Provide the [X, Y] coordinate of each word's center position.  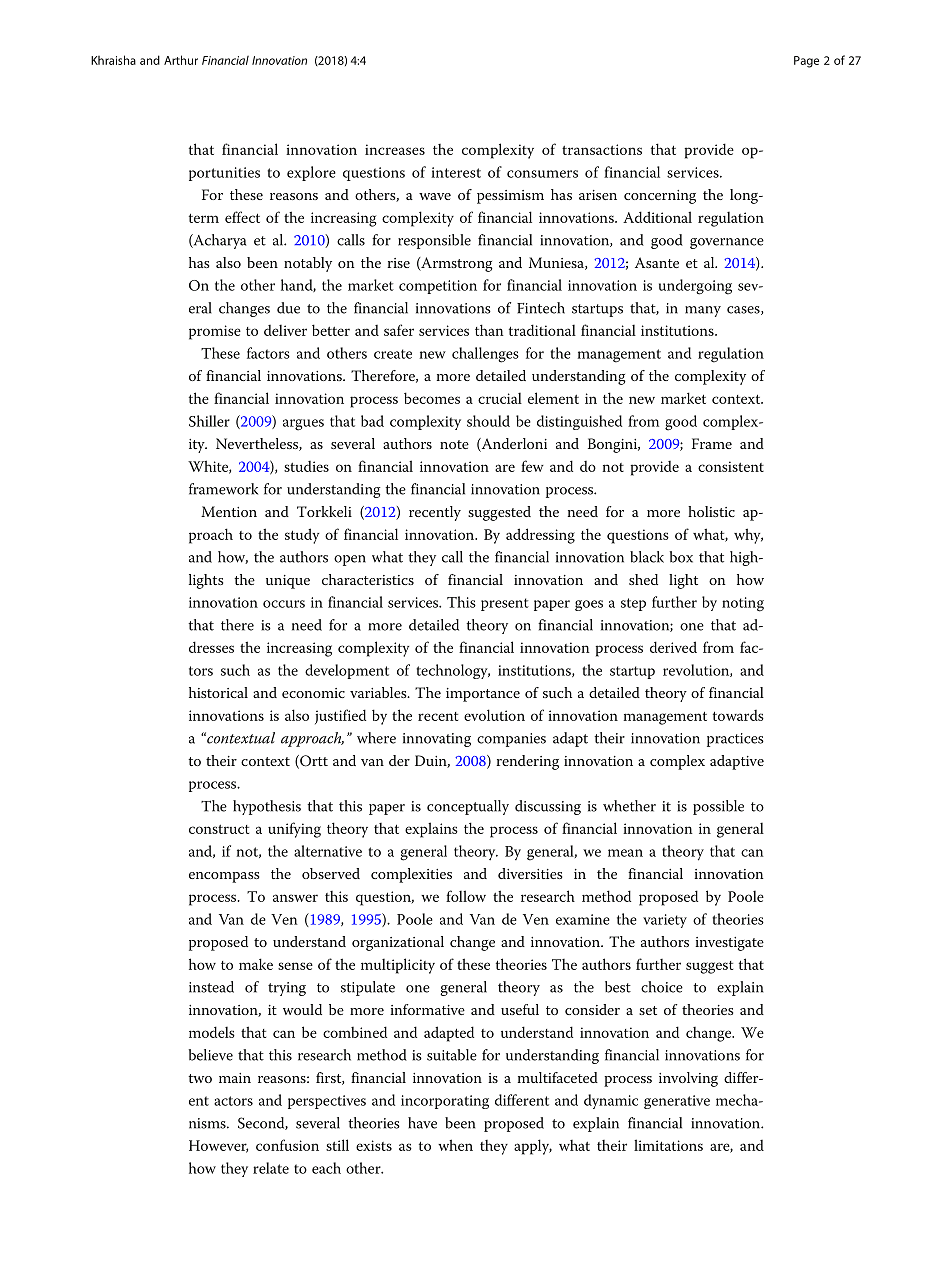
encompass [224, 877]
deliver [285, 330]
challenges [485, 355]
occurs [284, 604]
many [703, 311]
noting [743, 604]
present [505, 604]
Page [806, 62]
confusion [287, 1145]
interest [456, 172]
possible [718, 807]
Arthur [181, 60]
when [455, 1145]
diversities [530, 873]
